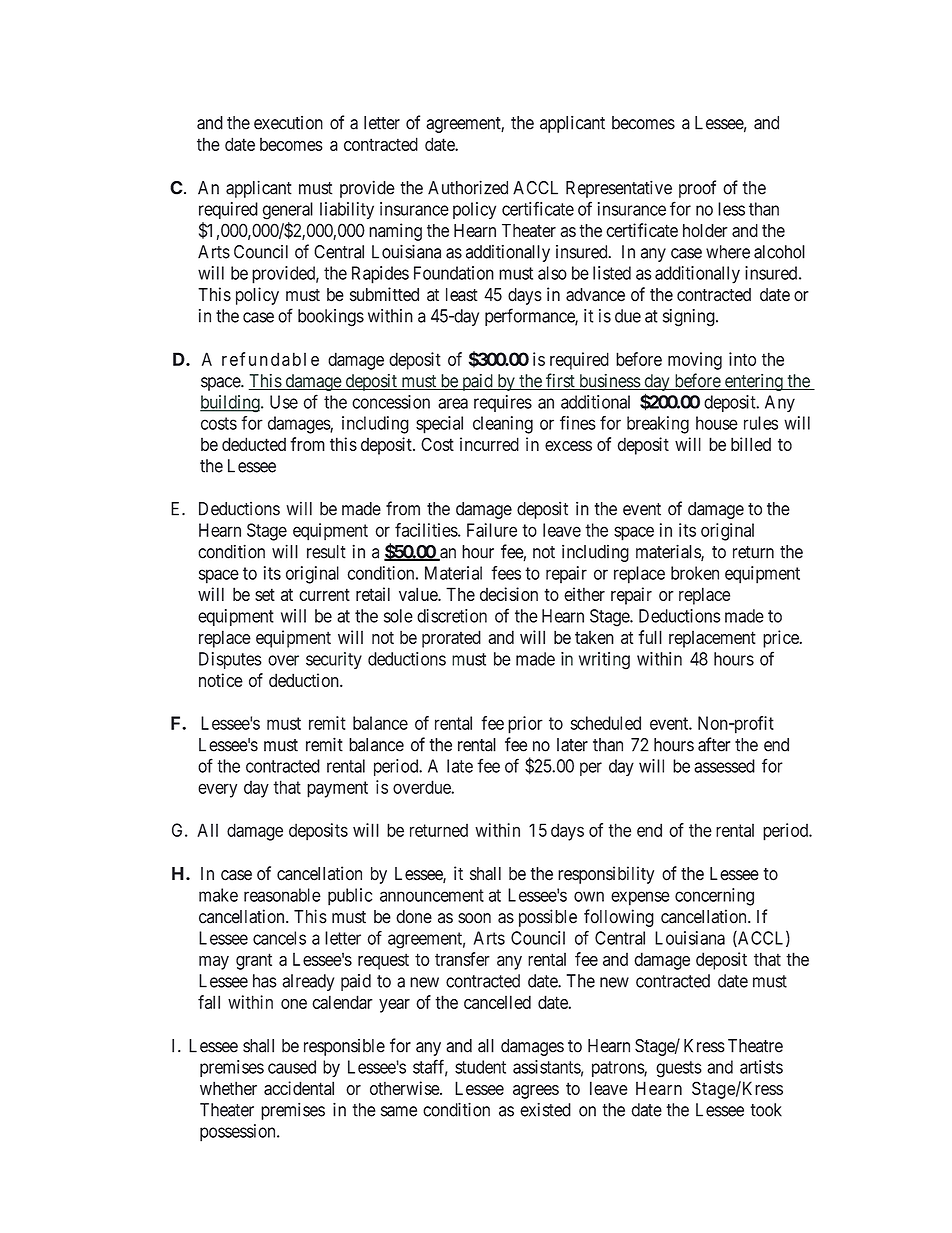  What do you see at coordinates (468, 187) in the screenshot?
I see `Authorized` at bounding box center [468, 187].
